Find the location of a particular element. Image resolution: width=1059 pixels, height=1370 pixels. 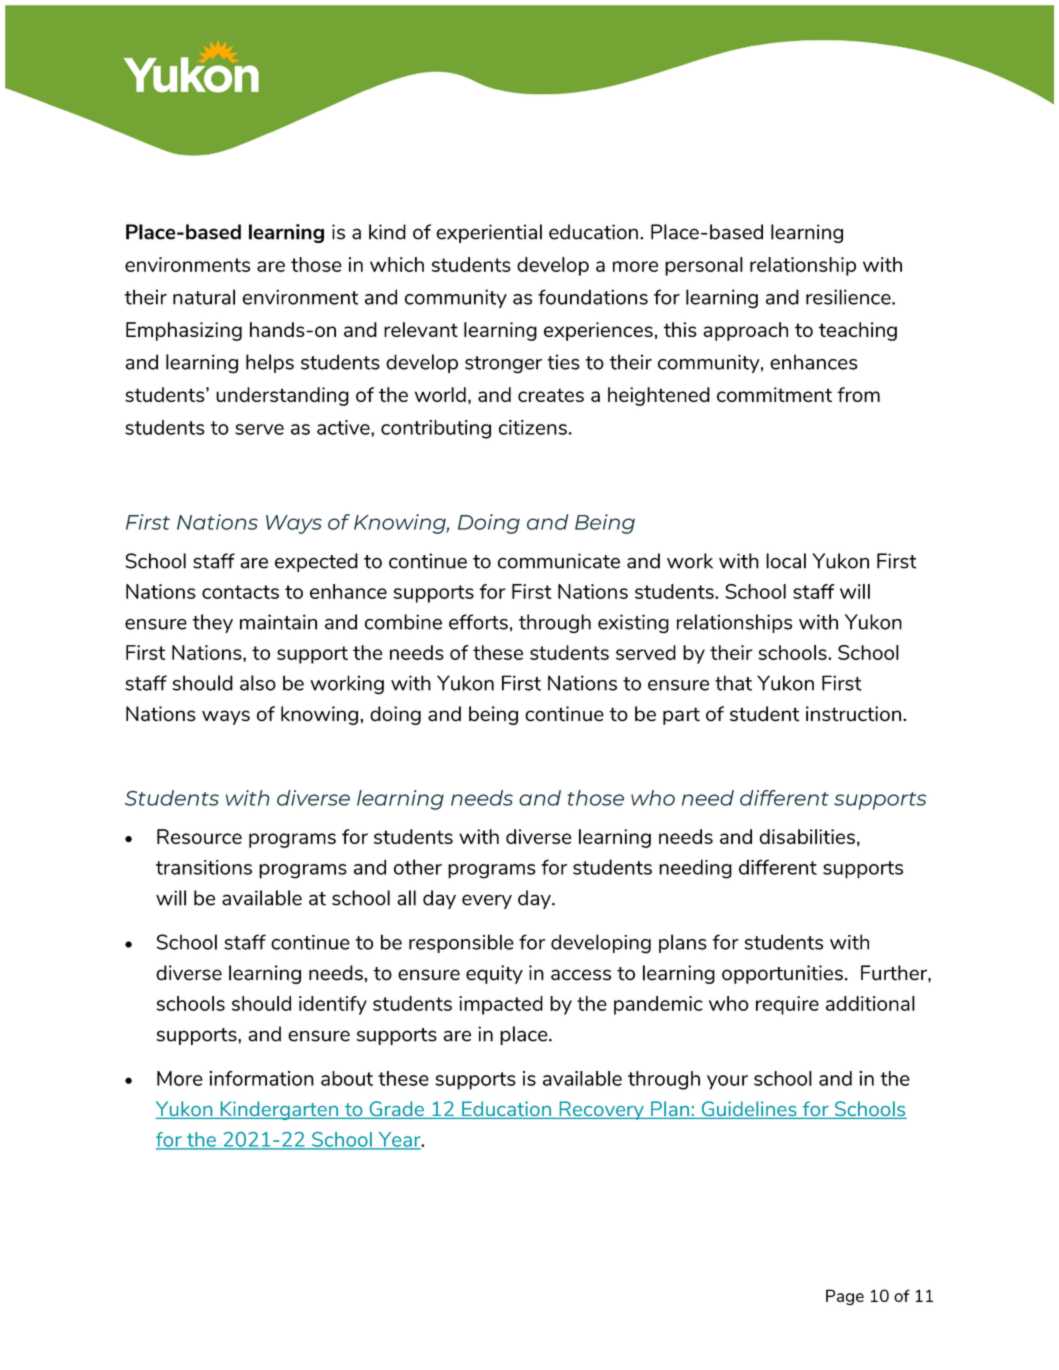

instruction is located at coordinates (853, 714).
